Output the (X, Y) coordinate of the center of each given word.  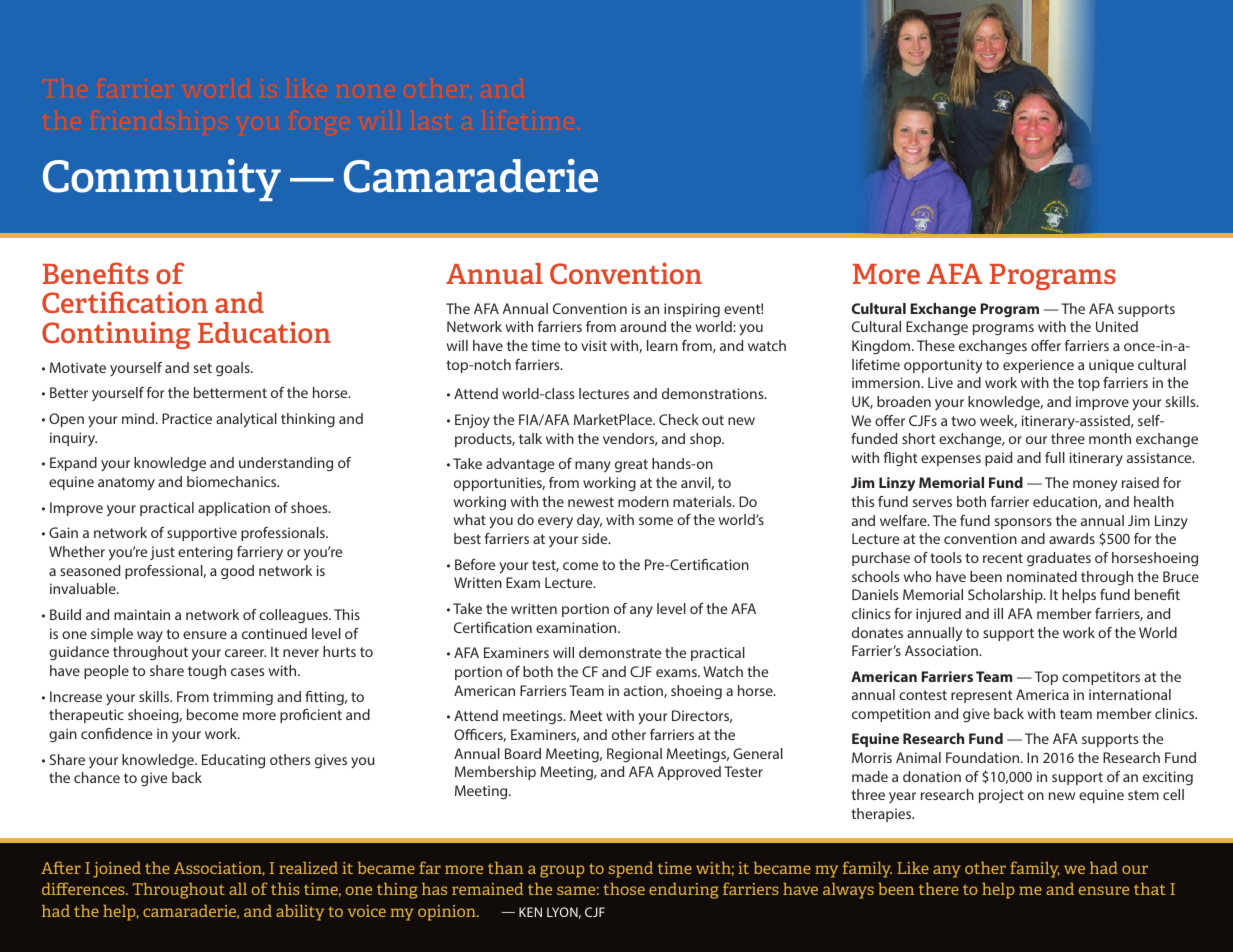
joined (117, 870)
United (1117, 326)
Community (162, 180)
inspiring (692, 310)
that (1149, 889)
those (624, 889)
